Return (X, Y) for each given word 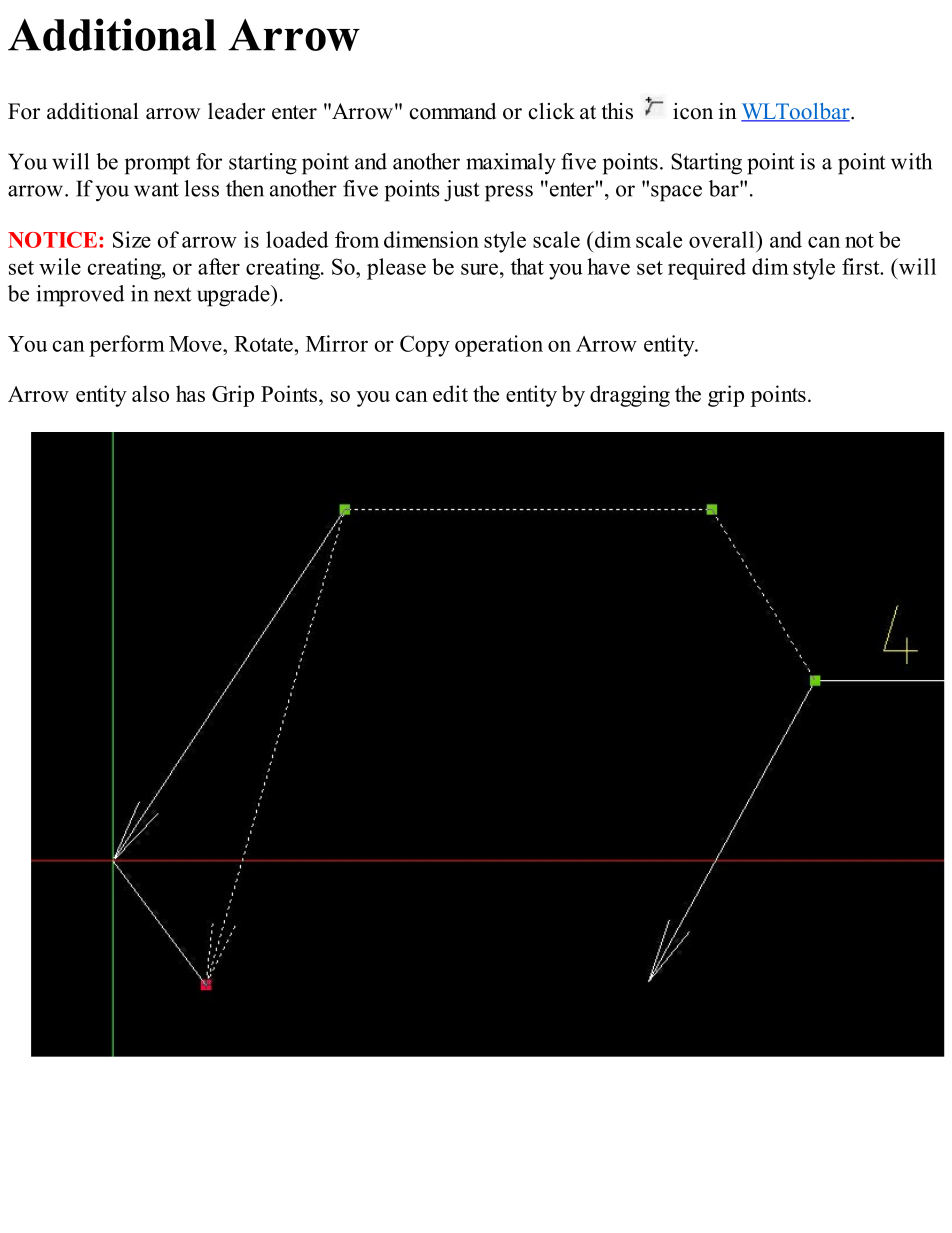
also (150, 393)
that (527, 266)
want (156, 189)
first (862, 266)
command (453, 111)
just (462, 191)
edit (450, 393)
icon (693, 111)
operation (499, 346)
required (707, 269)
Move (196, 344)
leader (236, 111)
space (676, 193)
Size (132, 239)
